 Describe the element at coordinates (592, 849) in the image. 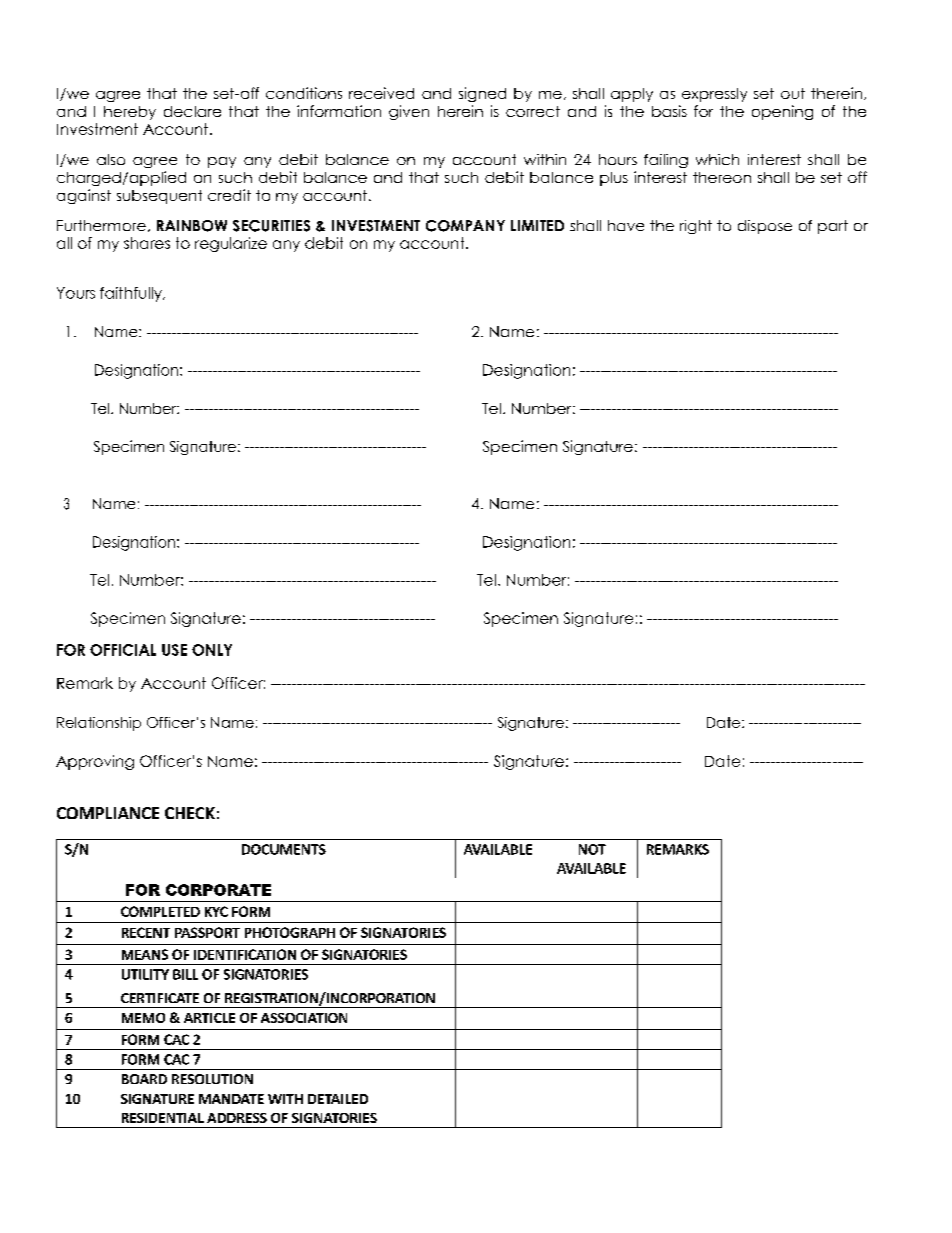

I see `NOT` at that location.
